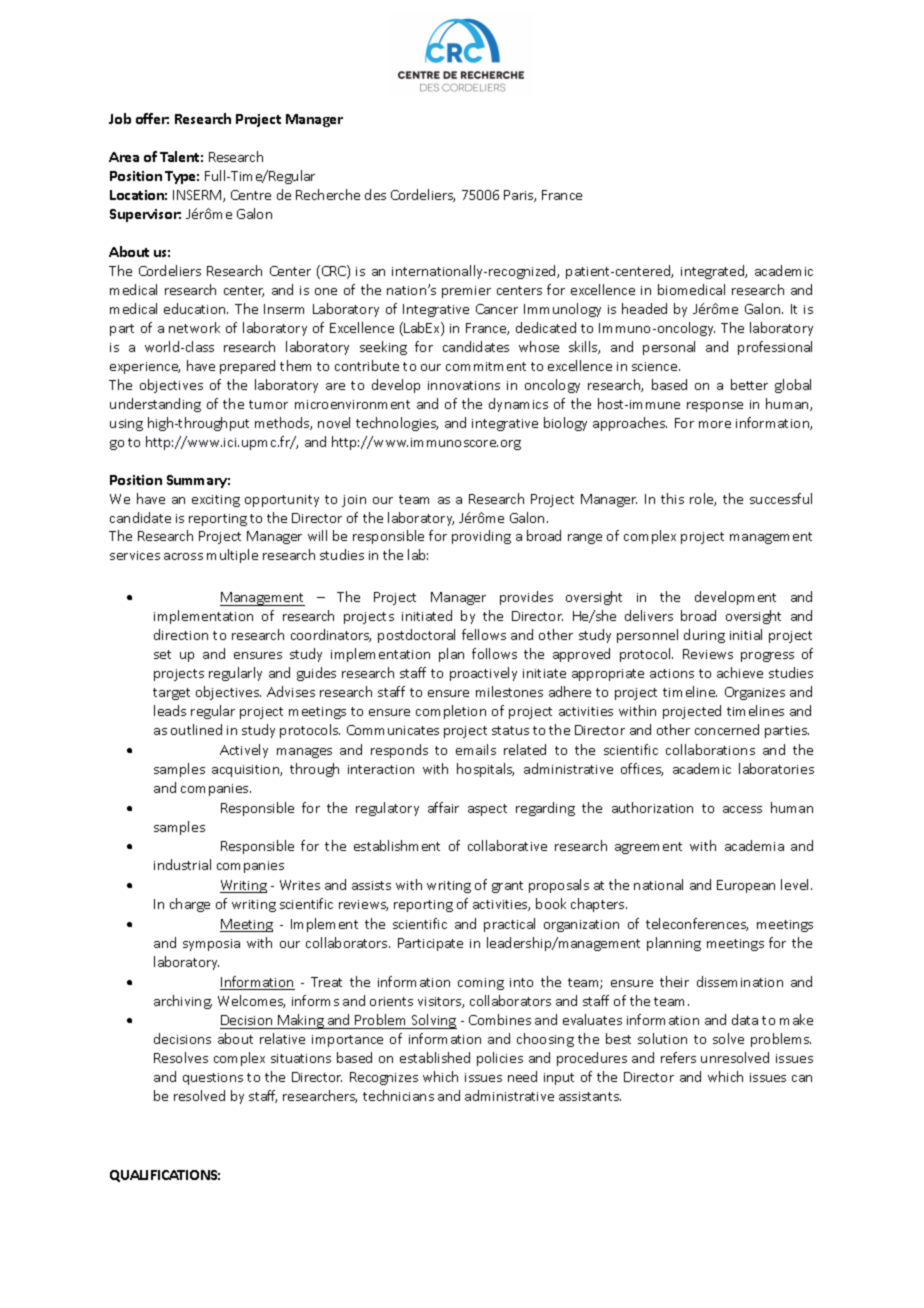 Image resolution: width=924 pixels, height=1308 pixels. What do you see at coordinates (466, 292) in the screenshot?
I see `premier` at bounding box center [466, 292].
